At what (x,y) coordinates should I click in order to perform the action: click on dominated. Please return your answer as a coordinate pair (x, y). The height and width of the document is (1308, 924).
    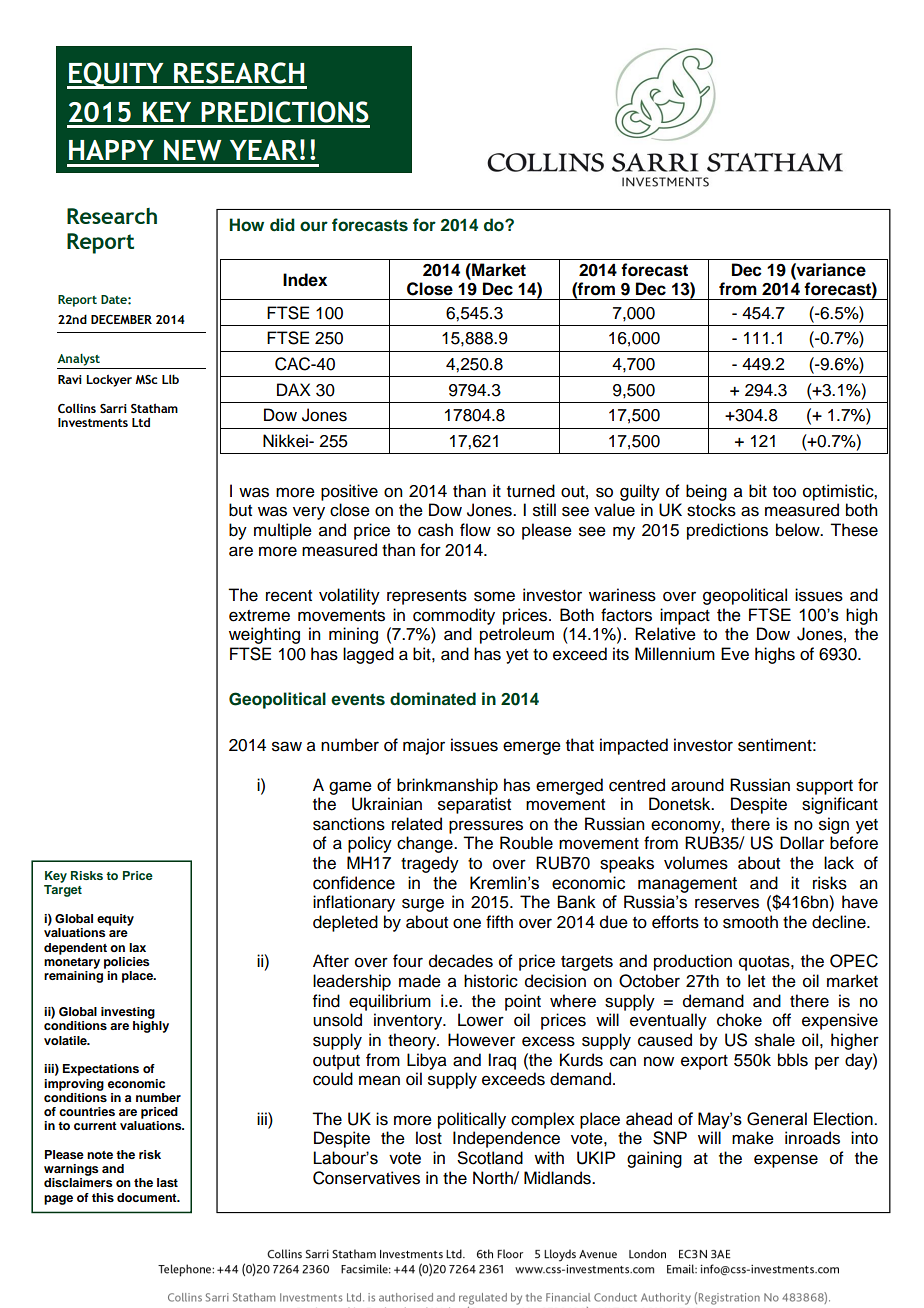
    Looking at the image, I should click on (433, 699).
